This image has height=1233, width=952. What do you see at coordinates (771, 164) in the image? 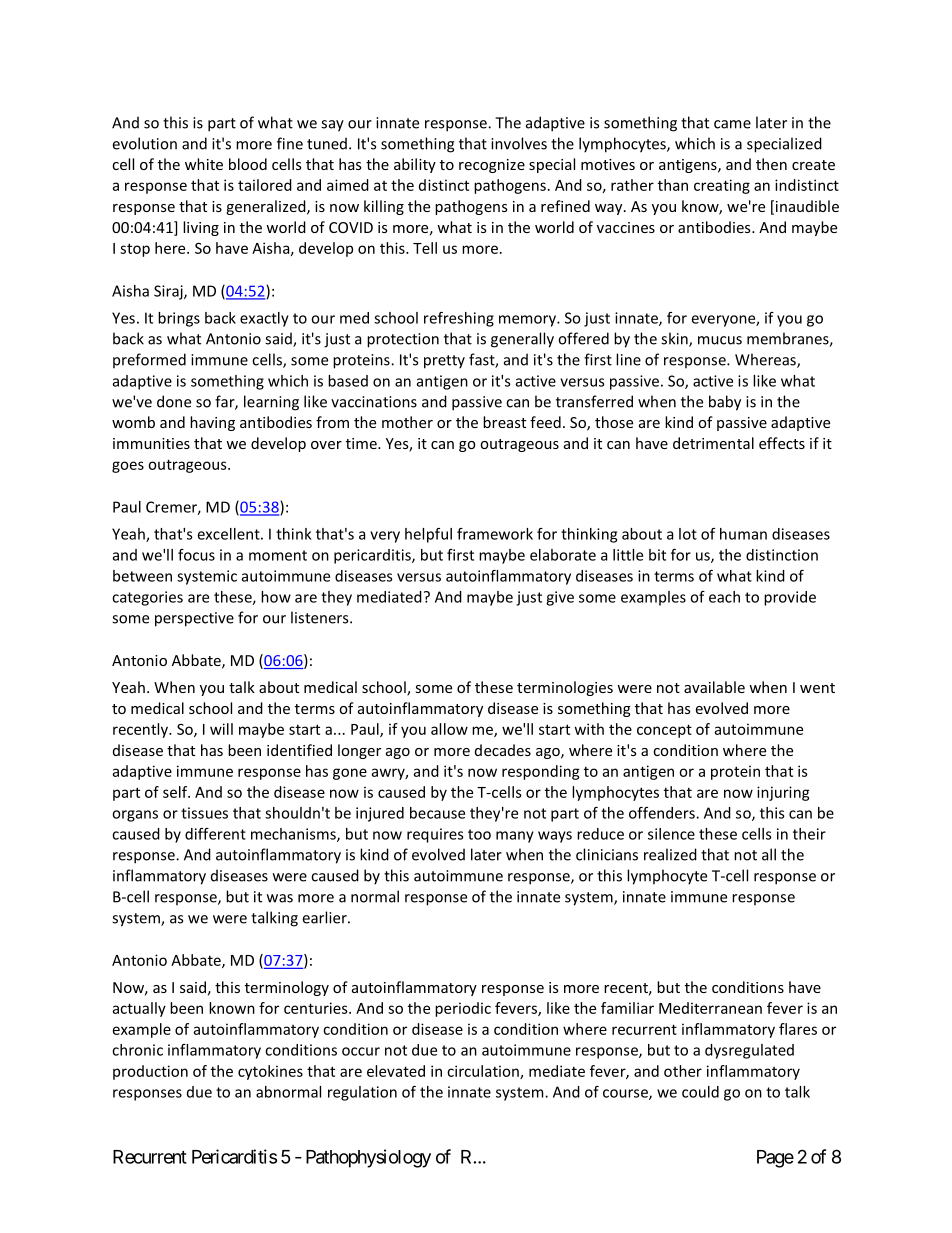
I see `then` at bounding box center [771, 164].
